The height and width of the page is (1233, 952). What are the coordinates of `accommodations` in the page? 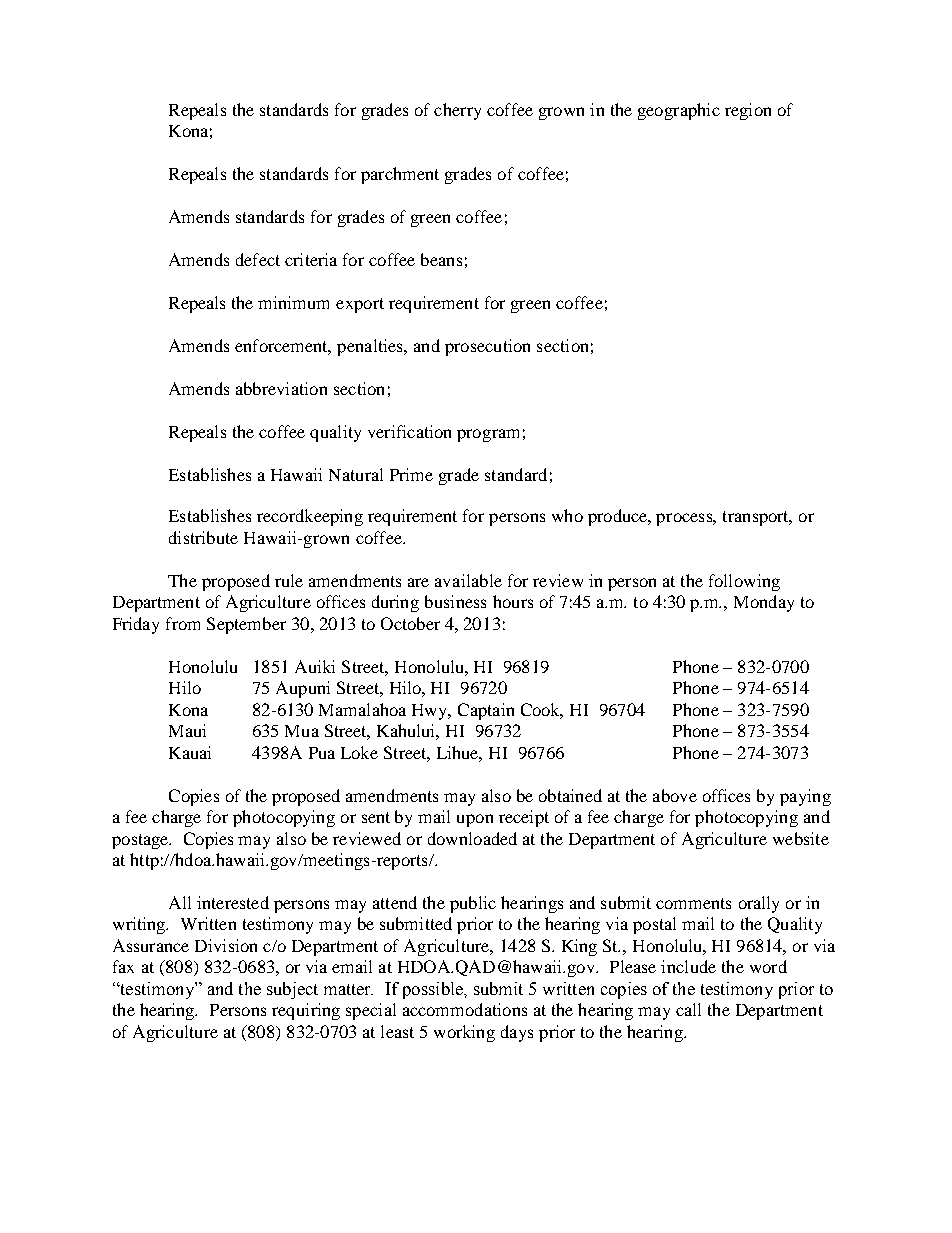 It's located at (465, 1009).
